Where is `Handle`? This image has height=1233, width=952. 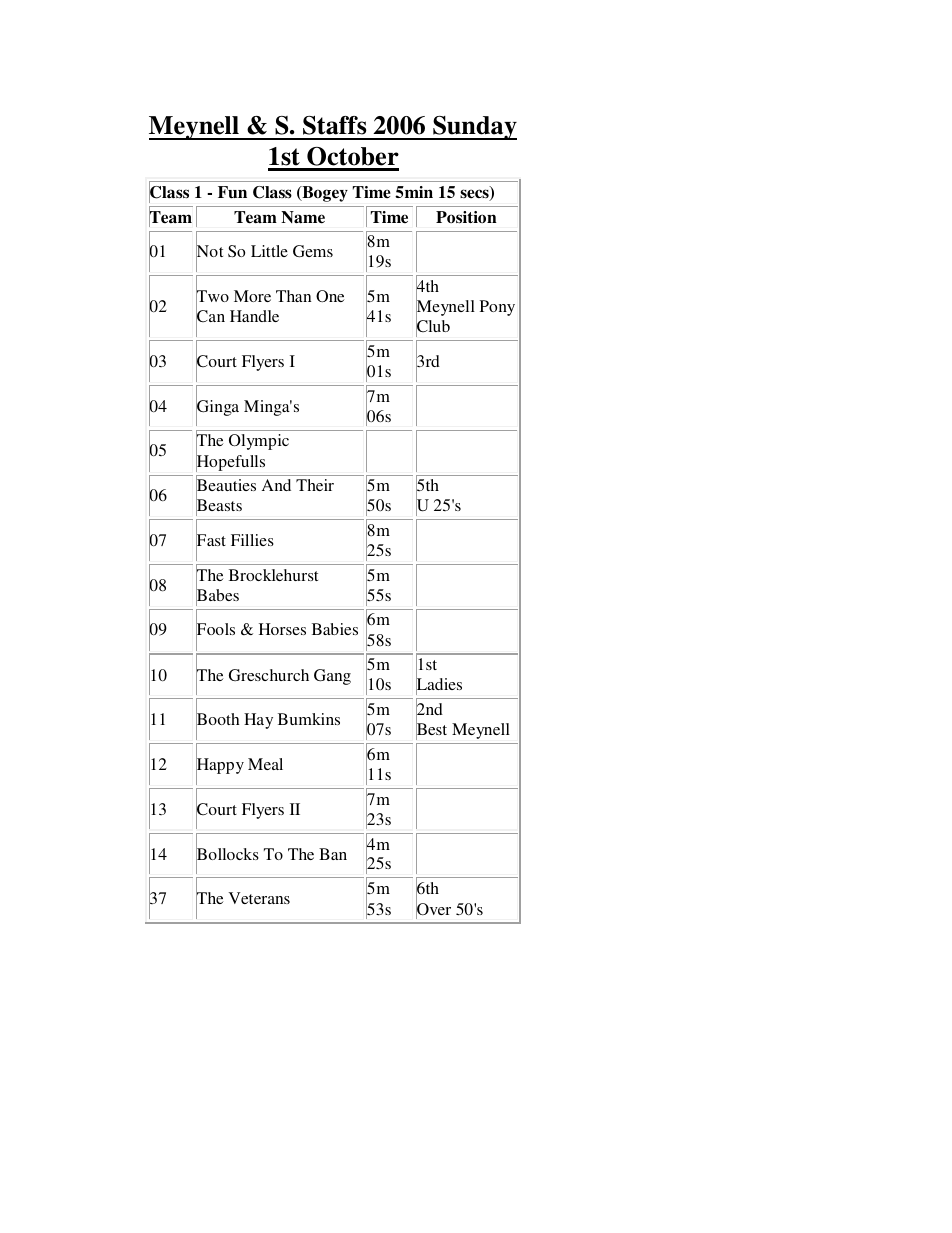 Handle is located at coordinates (254, 316).
